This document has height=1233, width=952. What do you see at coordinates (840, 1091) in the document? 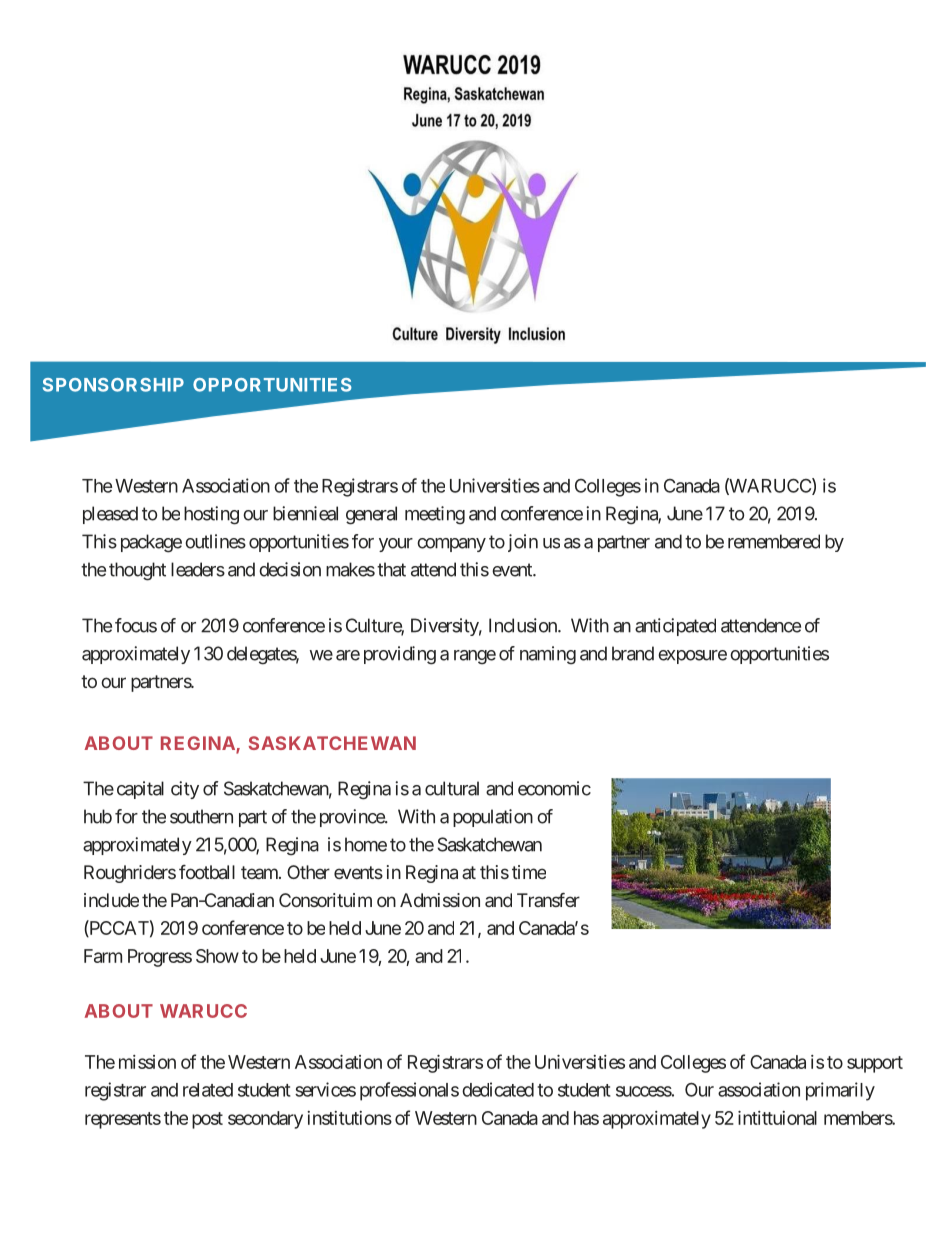
I see `primarily` at bounding box center [840, 1091].
